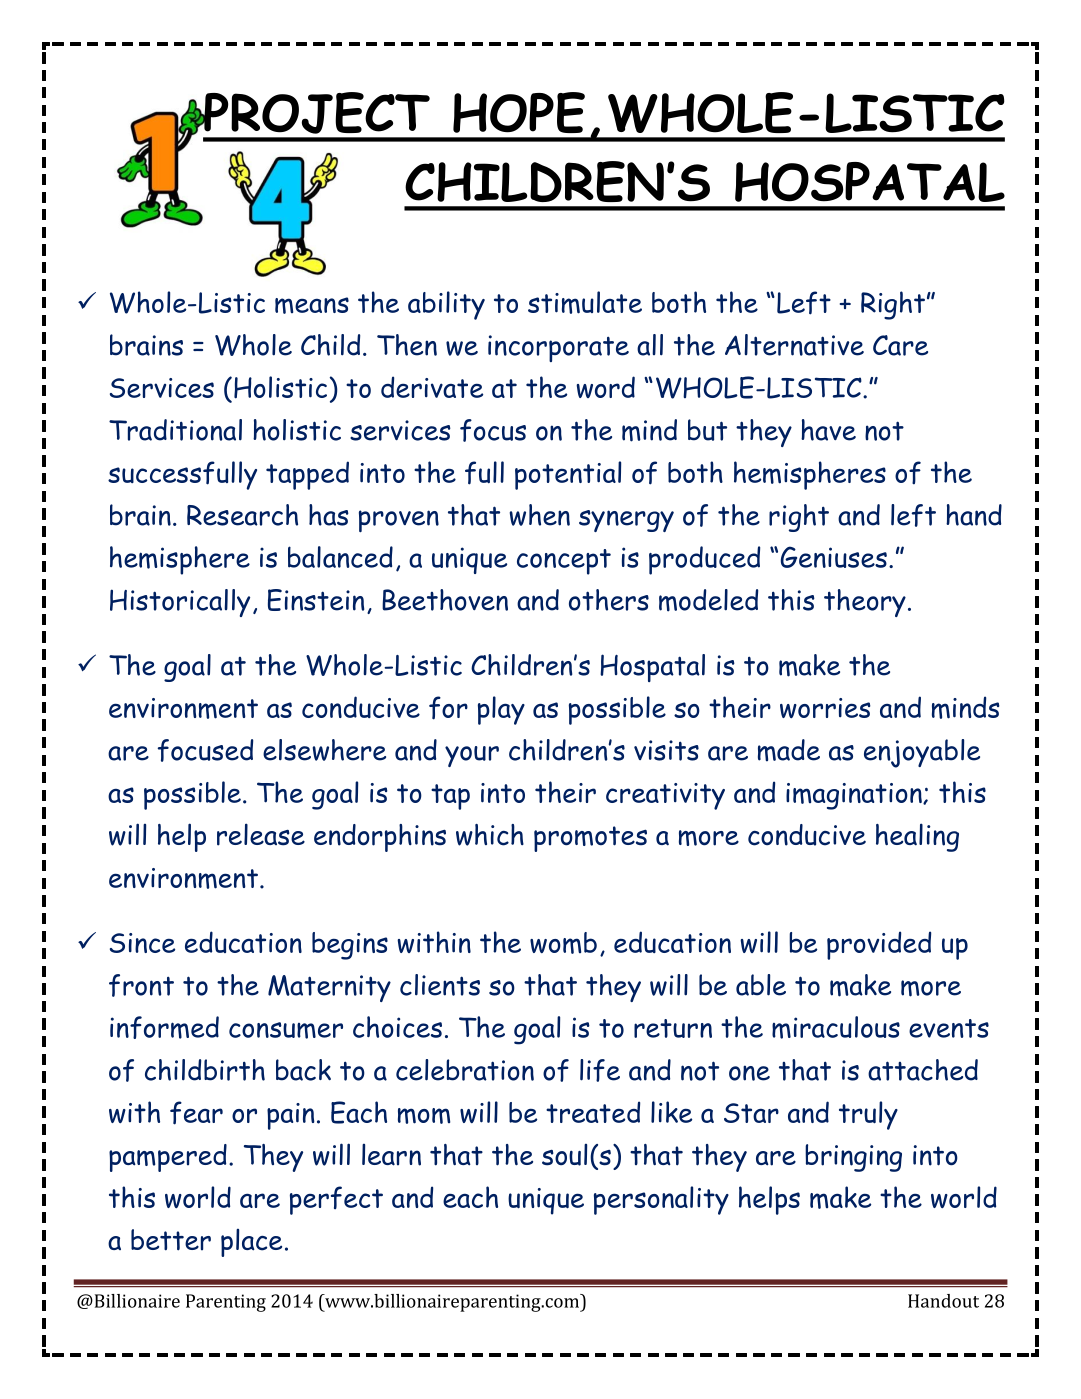 The width and height of the page is (1081, 1399). I want to click on imagination, so click(855, 796).
